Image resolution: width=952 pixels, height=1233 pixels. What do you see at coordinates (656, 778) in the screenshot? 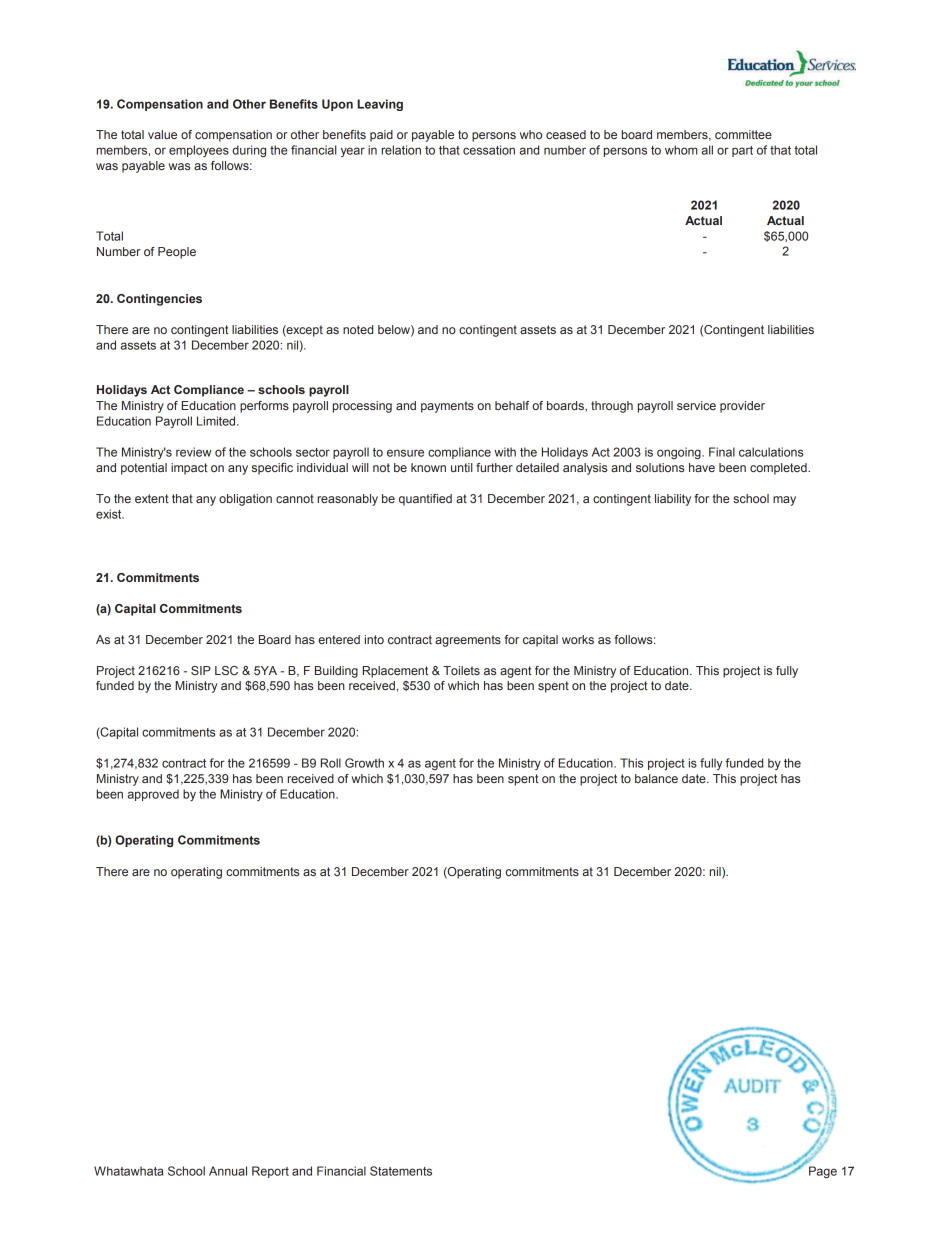
I see `balance` at bounding box center [656, 778].
